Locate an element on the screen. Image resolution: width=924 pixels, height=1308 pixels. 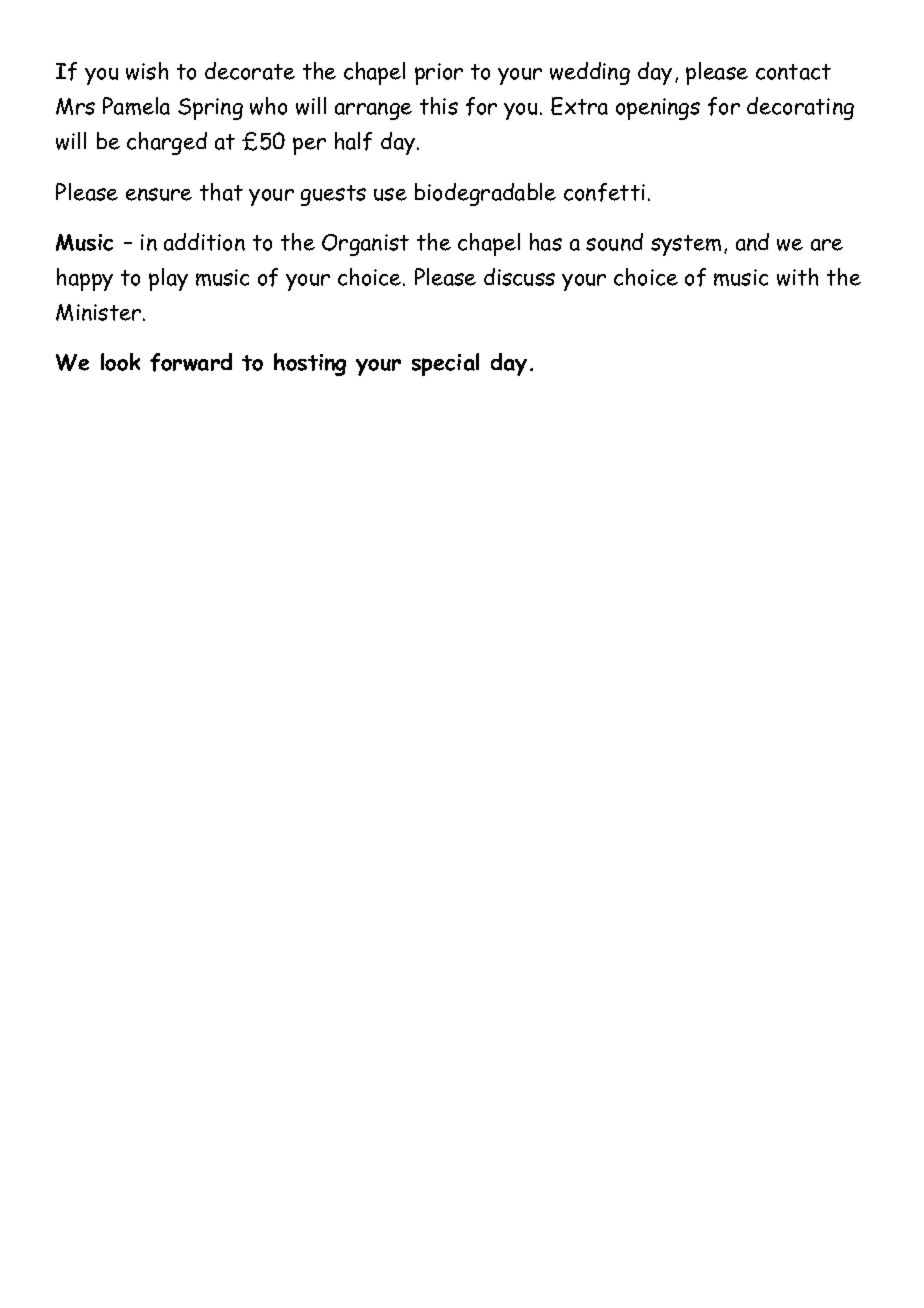
charged is located at coordinates (167, 143).
